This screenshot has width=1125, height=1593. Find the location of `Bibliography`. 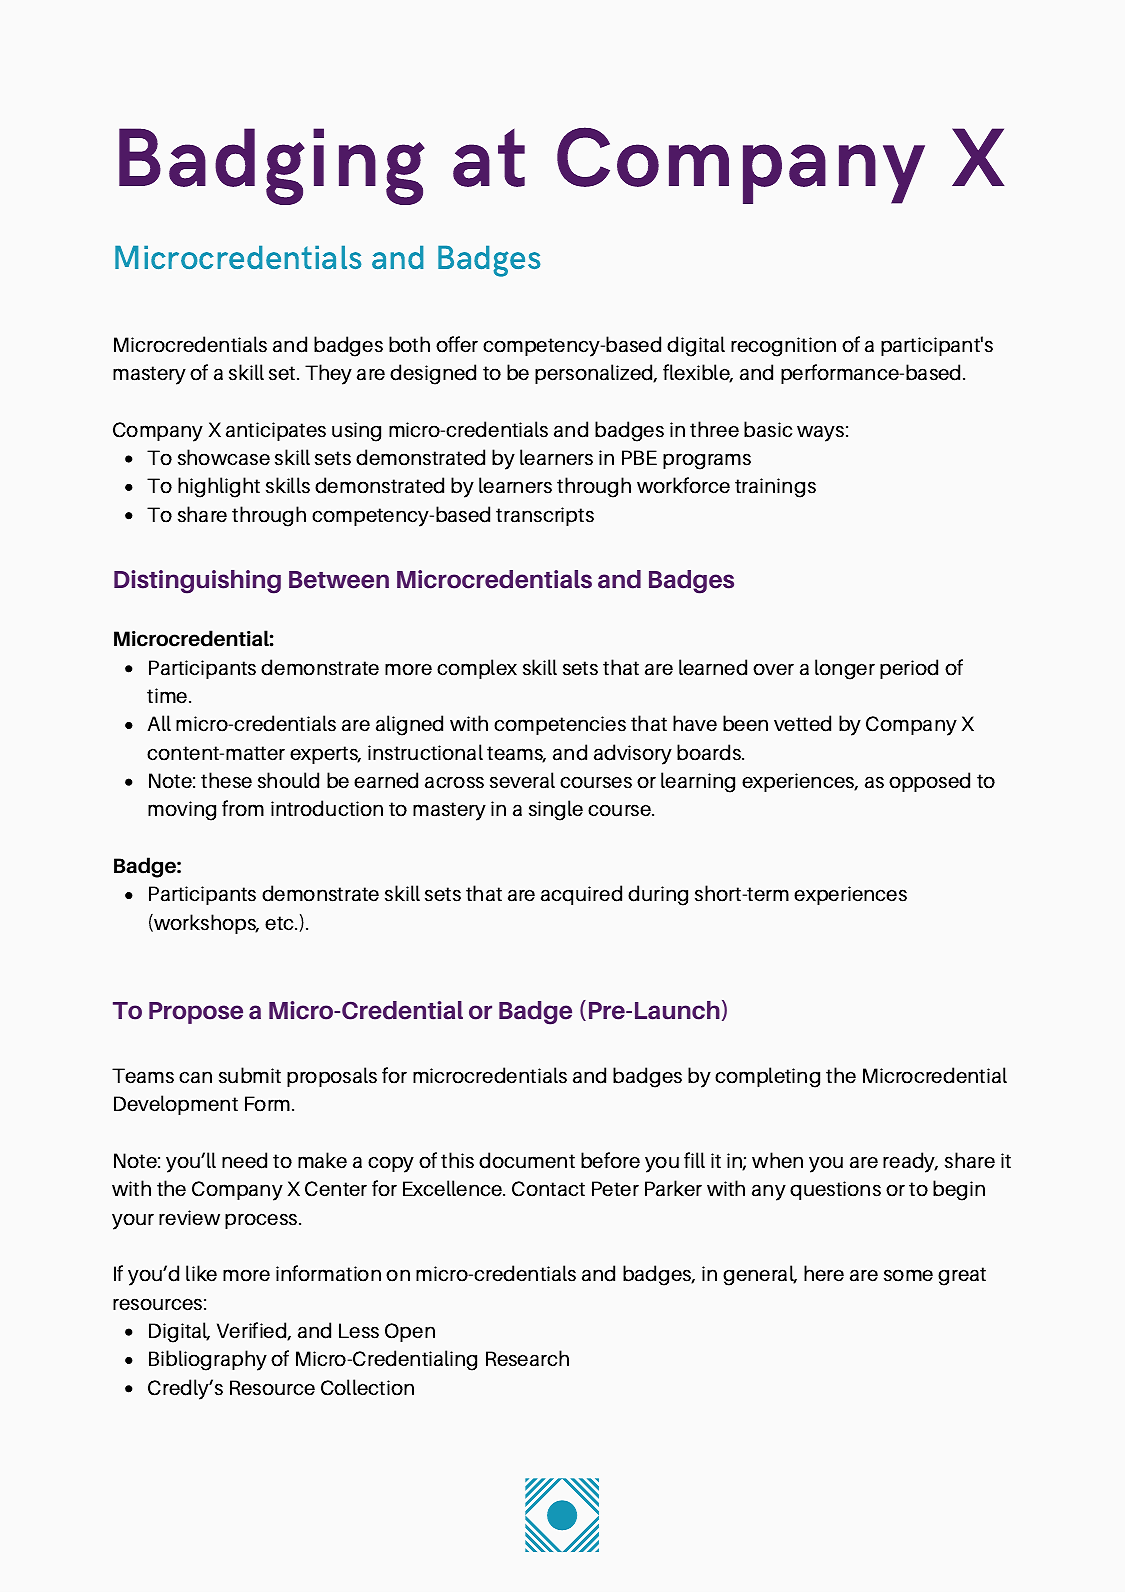

Bibliography is located at coordinates (208, 1360).
